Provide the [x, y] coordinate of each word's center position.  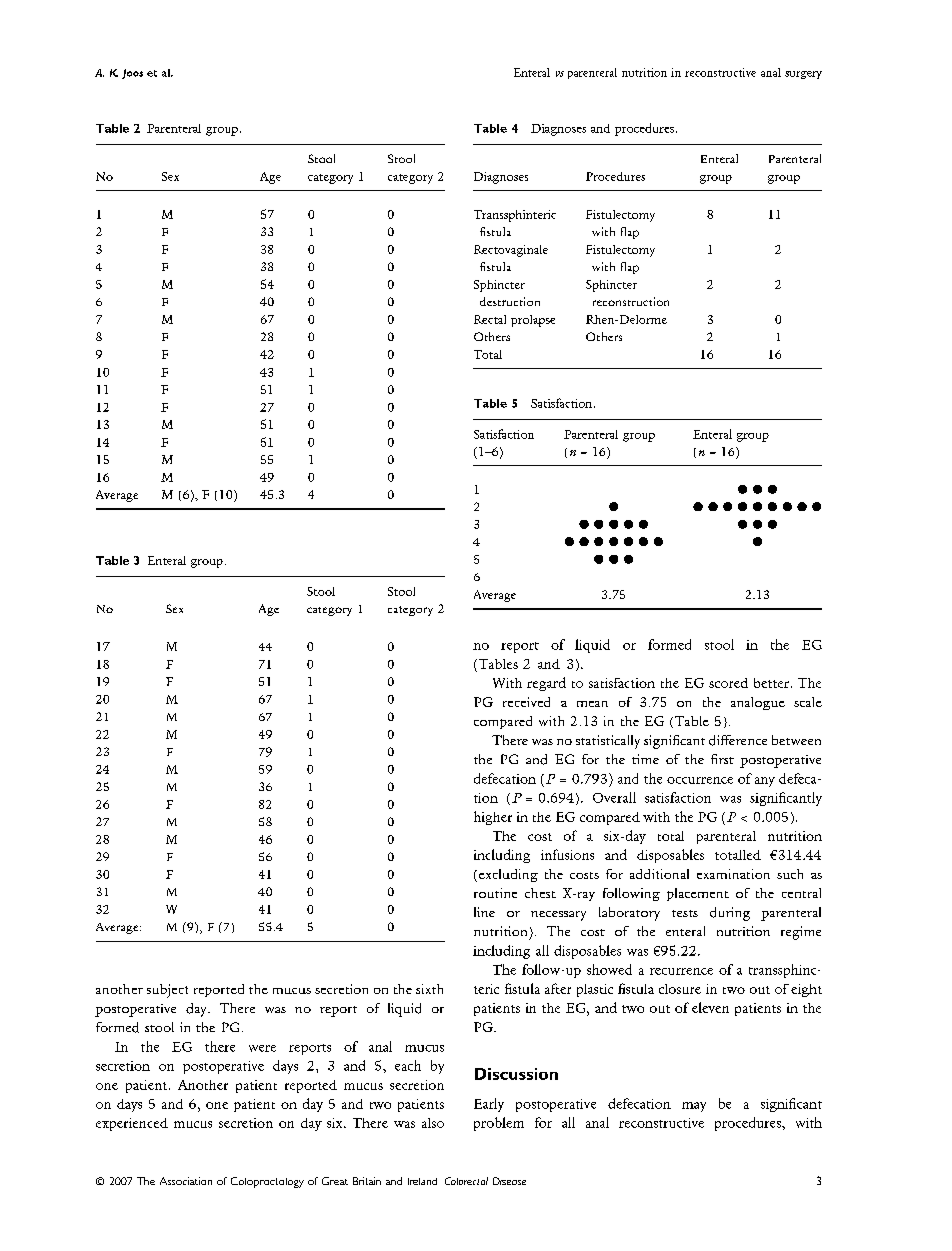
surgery [803, 75]
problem [499, 1124]
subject [167, 991]
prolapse [533, 321]
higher [493, 818]
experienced [132, 1124]
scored [728, 683]
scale [808, 702]
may [694, 1107]
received [526, 702]
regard [546, 684]
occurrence [700, 780]
